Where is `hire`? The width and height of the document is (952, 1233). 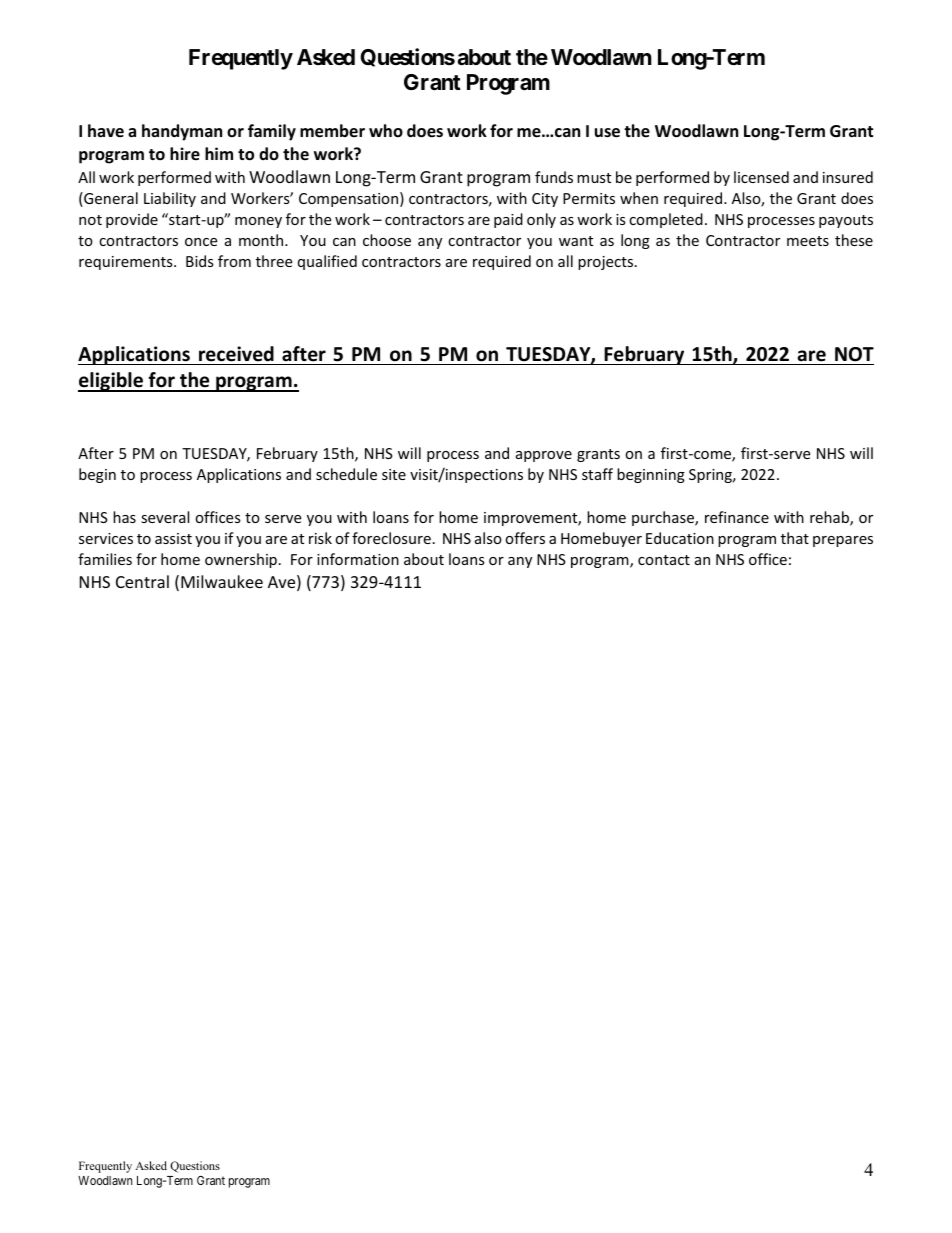 hire is located at coordinates (185, 154).
